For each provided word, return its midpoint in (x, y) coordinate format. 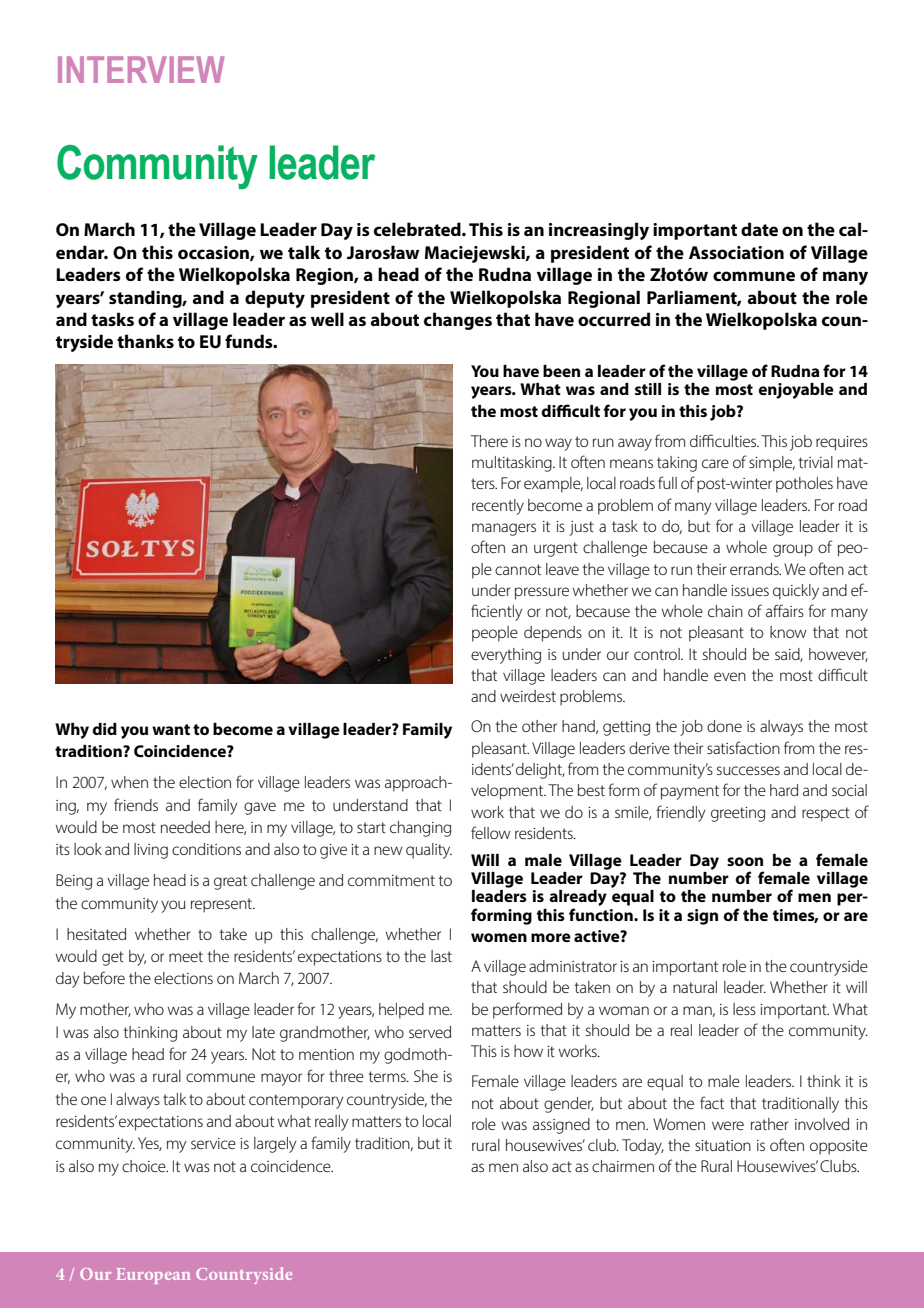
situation (723, 1145)
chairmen (623, 1166)
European (153, 1276)
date (759, 229)
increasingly (599, 231)
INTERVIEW (141, 69)
